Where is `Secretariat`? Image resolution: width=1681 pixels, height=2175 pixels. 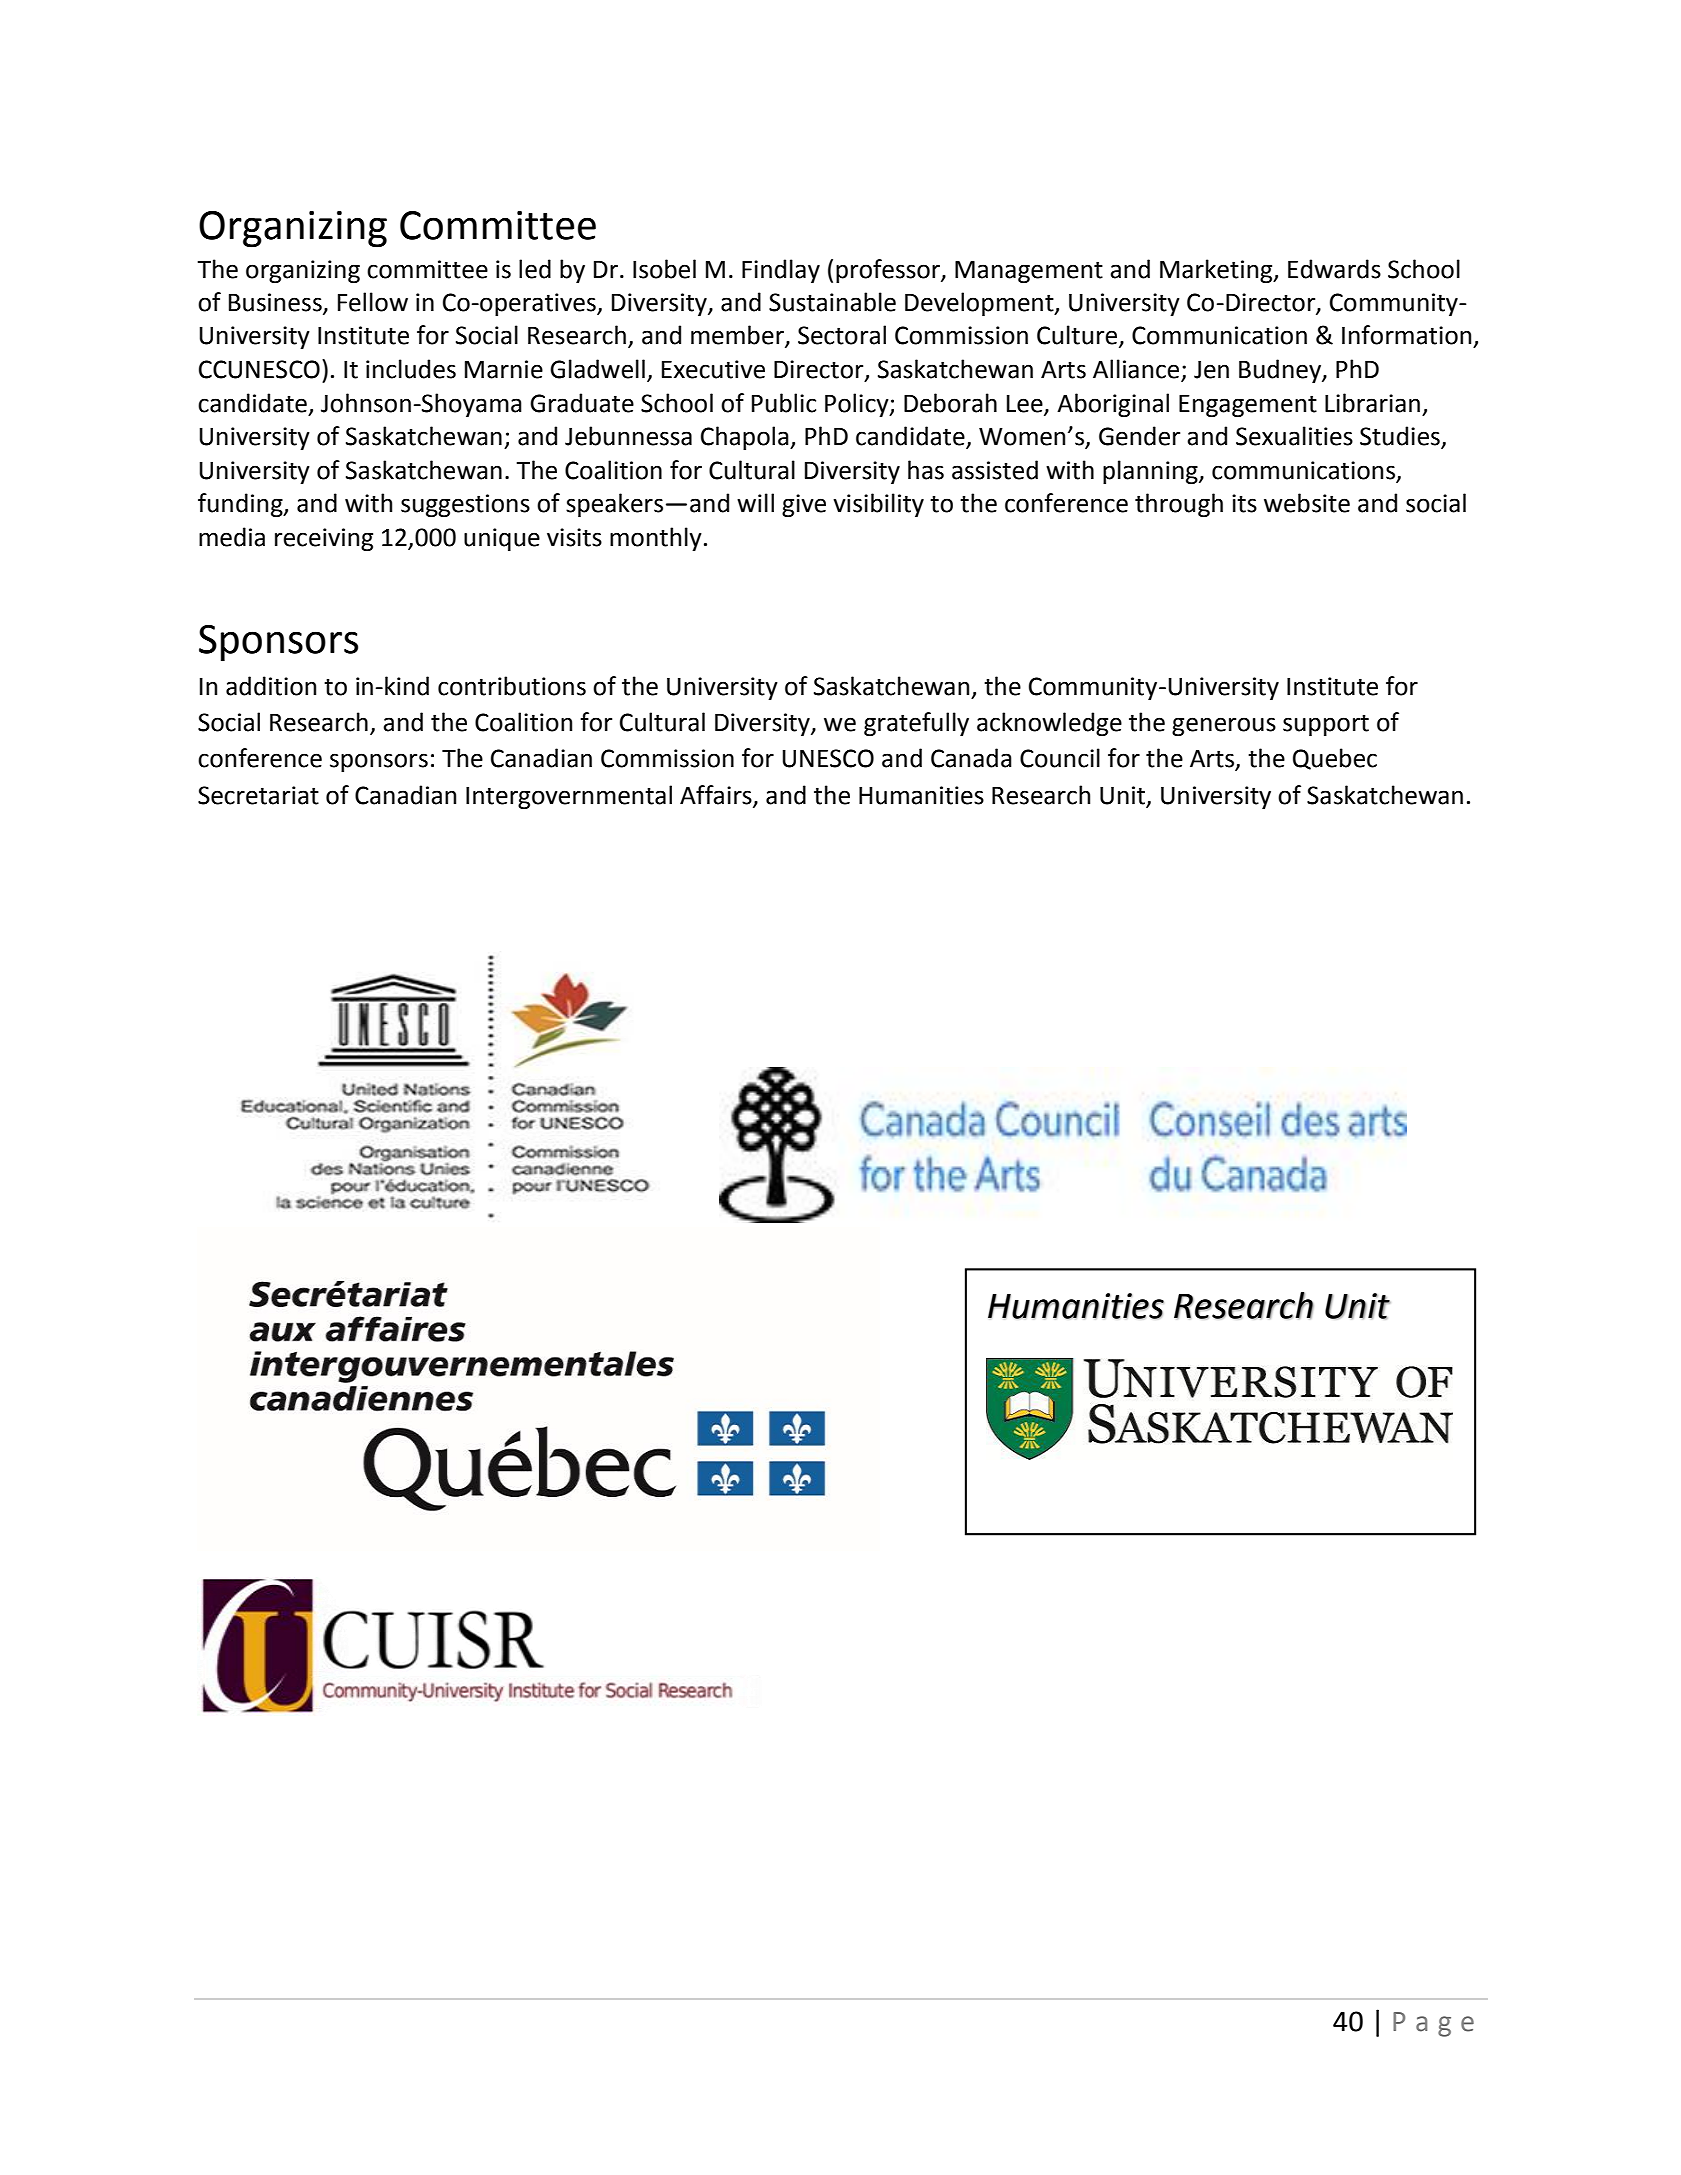 Secretariat is located at coordinates (258, 795).
